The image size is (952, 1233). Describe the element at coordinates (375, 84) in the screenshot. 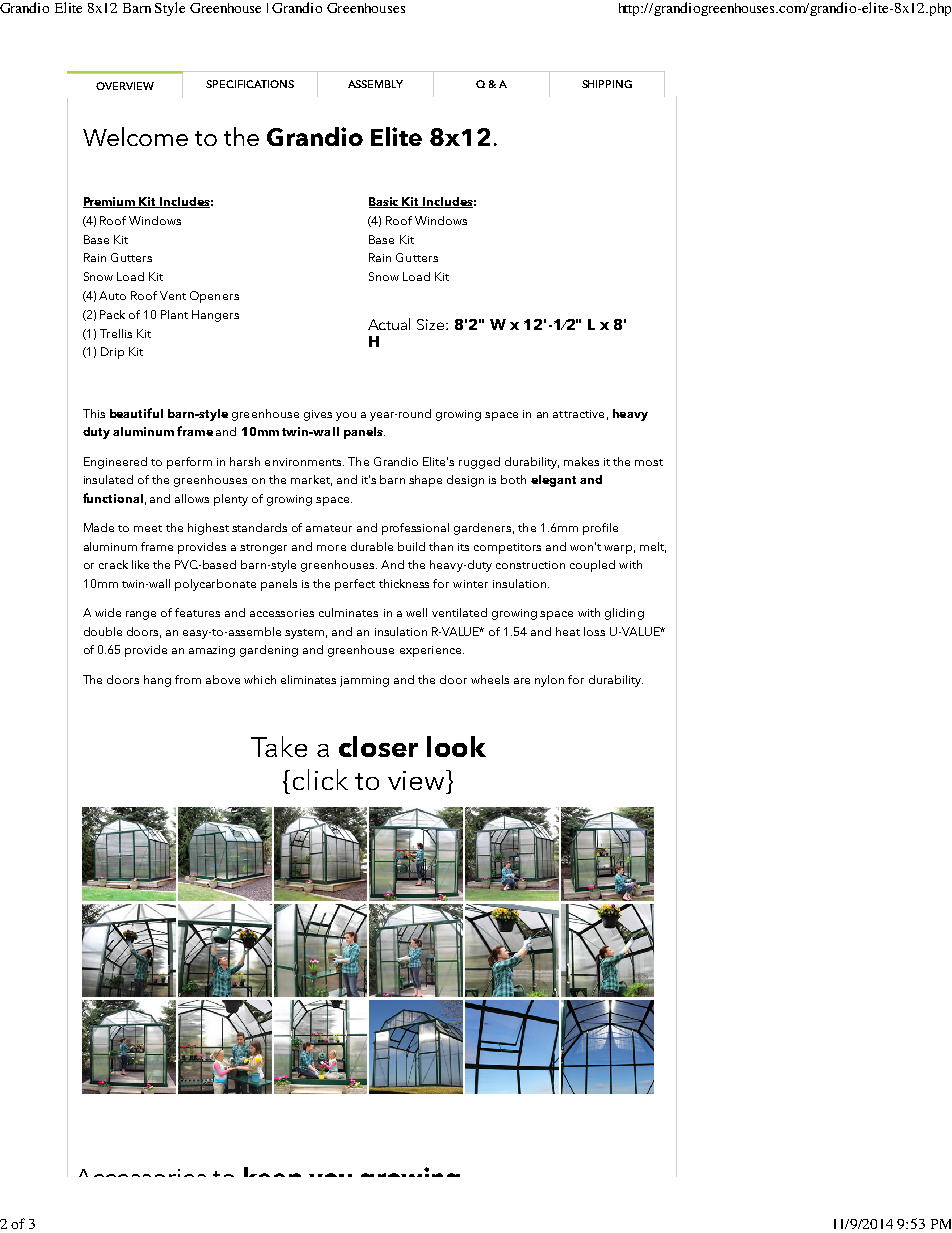

I see `ASSEMBLY` at that location.
